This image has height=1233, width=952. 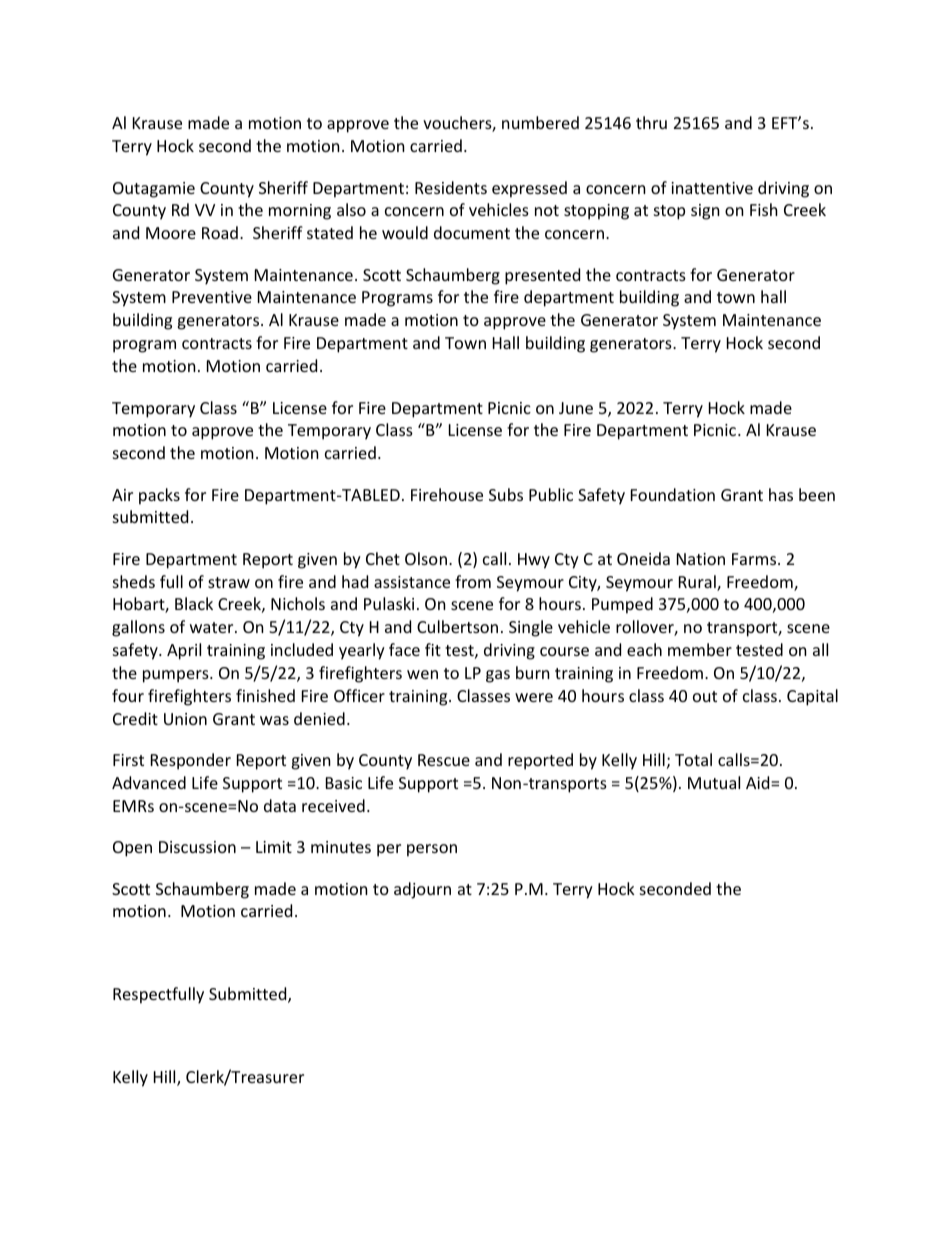 I want to click on morning, so click(x=300, y=212).
